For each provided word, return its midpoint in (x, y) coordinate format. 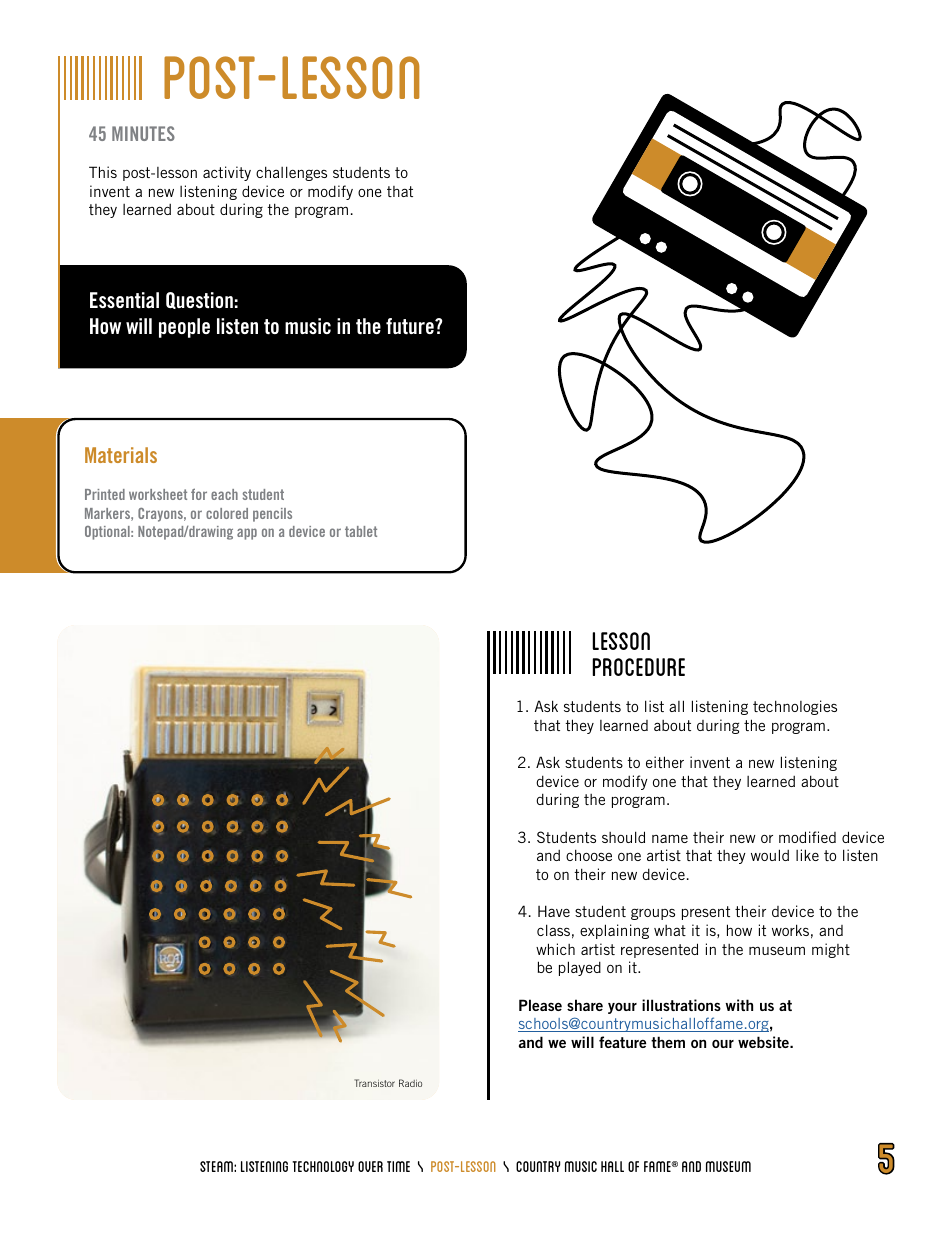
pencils (272, 515)
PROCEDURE (638, 667)
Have (554, 911)
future (411, 326)
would (770, 855)
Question (199, 300)
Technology (323, 1166)
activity (227, 173)
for (199, 494)
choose (589, 855)
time (398, 1166)
